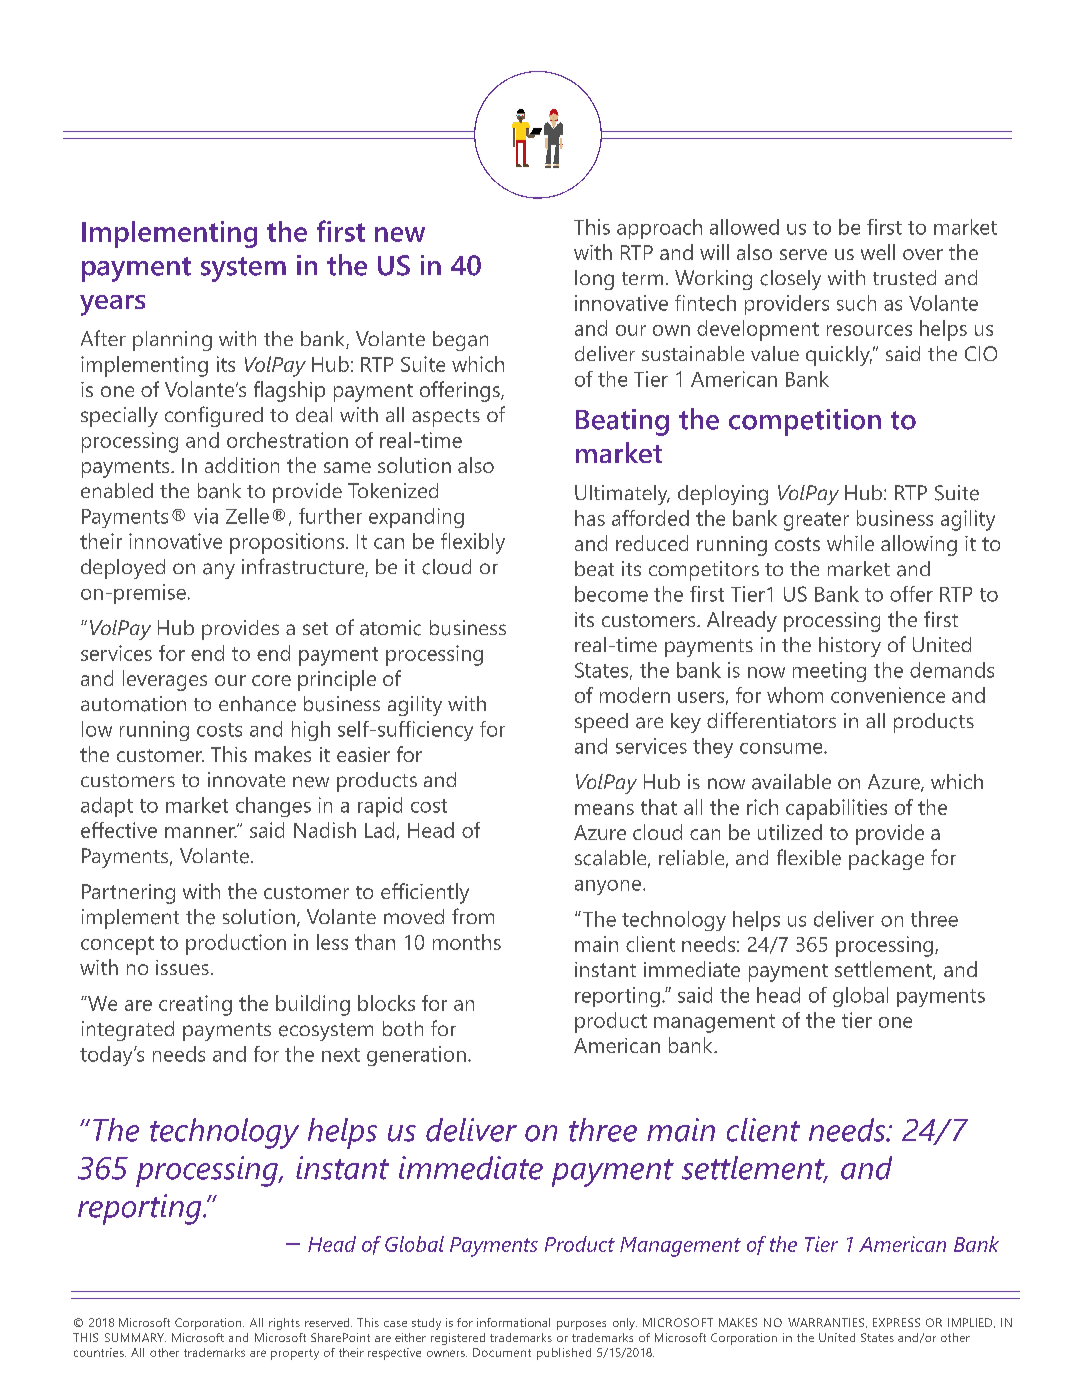 This screenshot has height=1392, width=1076. I want to click on well, so click(878, 252).
